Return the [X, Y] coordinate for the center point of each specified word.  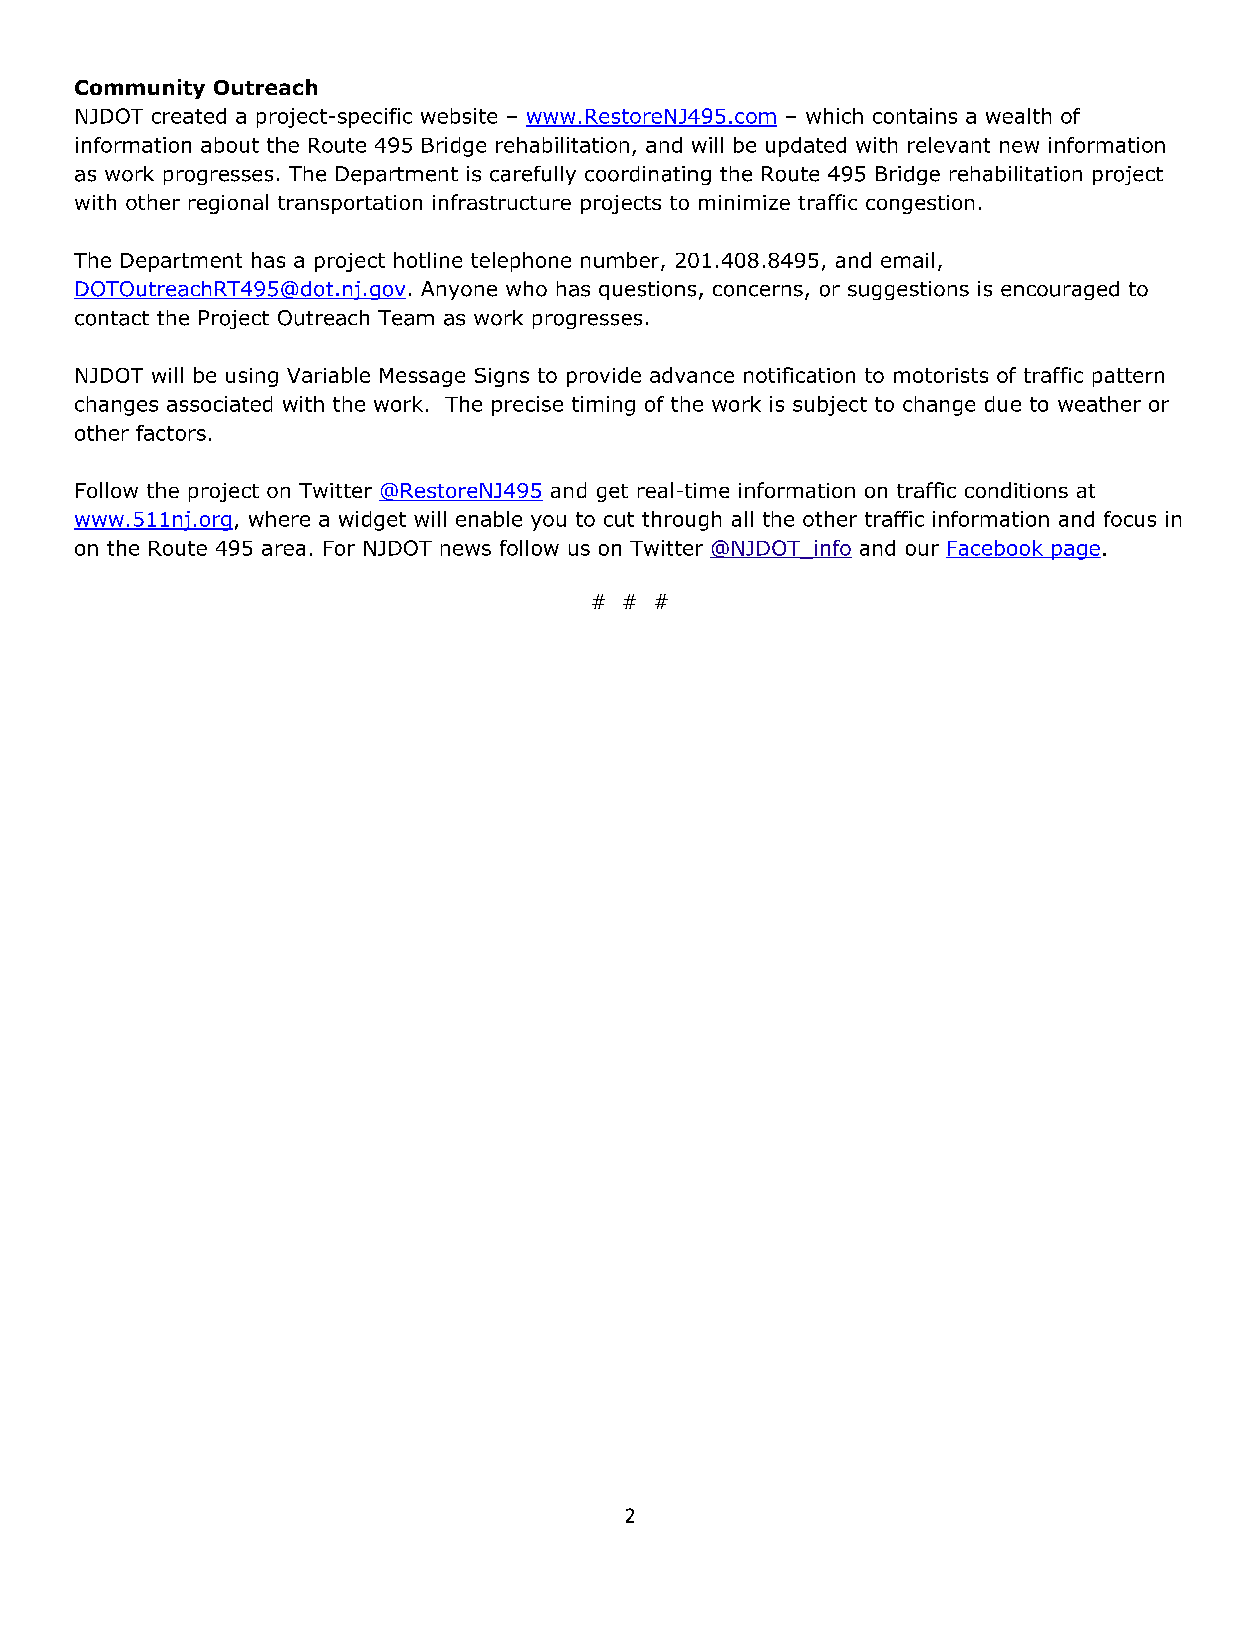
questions [647, 290]
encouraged [1060, 290]
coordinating [648, 175]
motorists [941, 375]
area [283, 550]
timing [603, 406]
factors [171, 433]
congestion [920, 204]
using [252, 377]
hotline [428, 260]
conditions [1016, 490]
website [459, 116]
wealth [1018, 116]
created [189, 116]
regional [228, 204]
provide [604, 377]
